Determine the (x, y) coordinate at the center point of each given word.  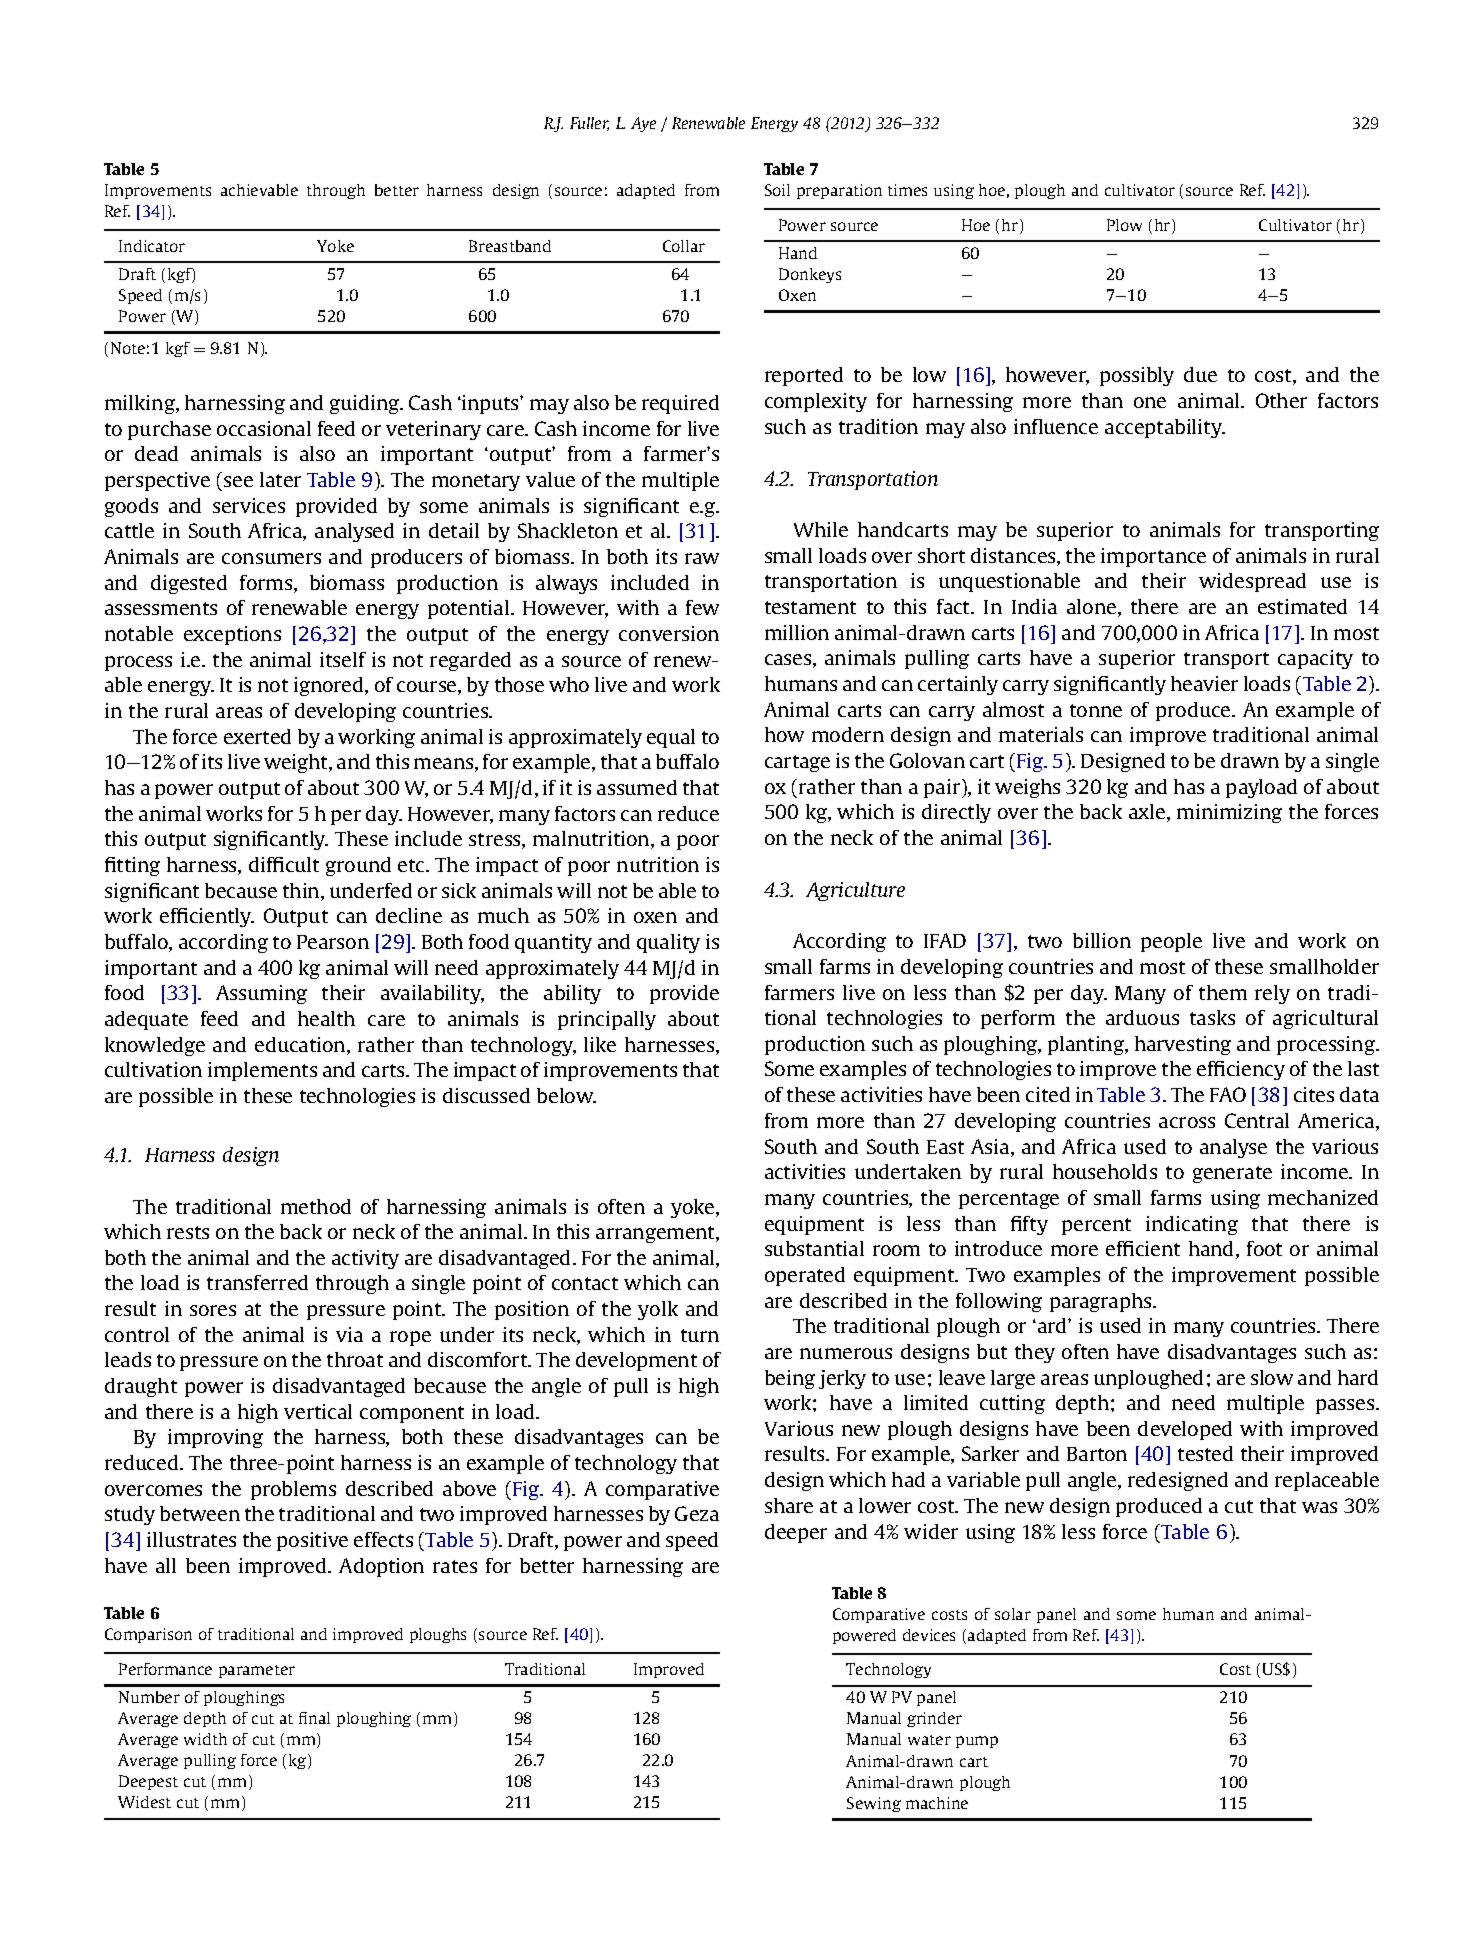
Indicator (152, 246)
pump (977, 1742)
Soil (777, 190)
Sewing (874, 1804)
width (205, 1739)
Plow (1124, 225)
